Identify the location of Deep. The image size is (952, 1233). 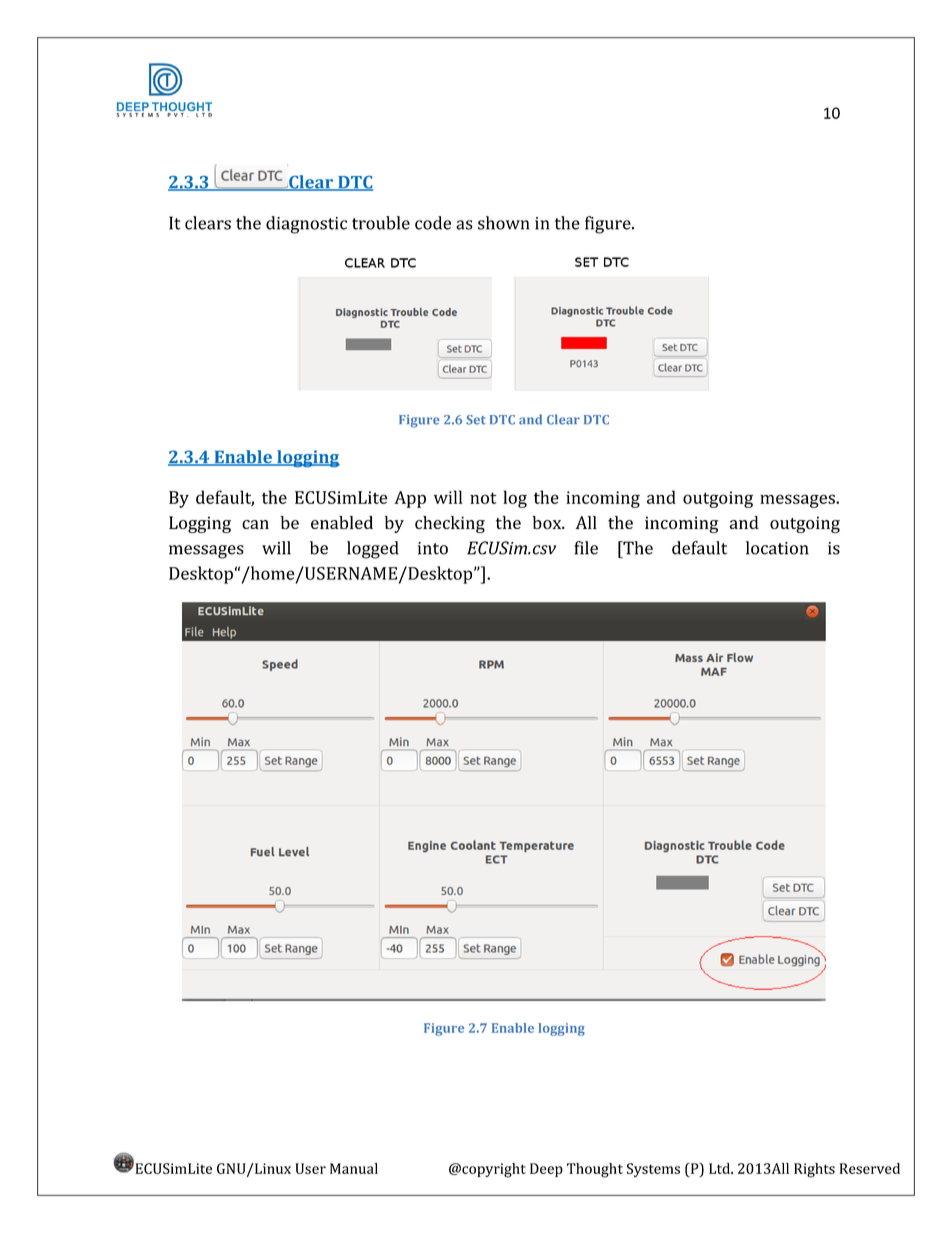
(546, 1170).
